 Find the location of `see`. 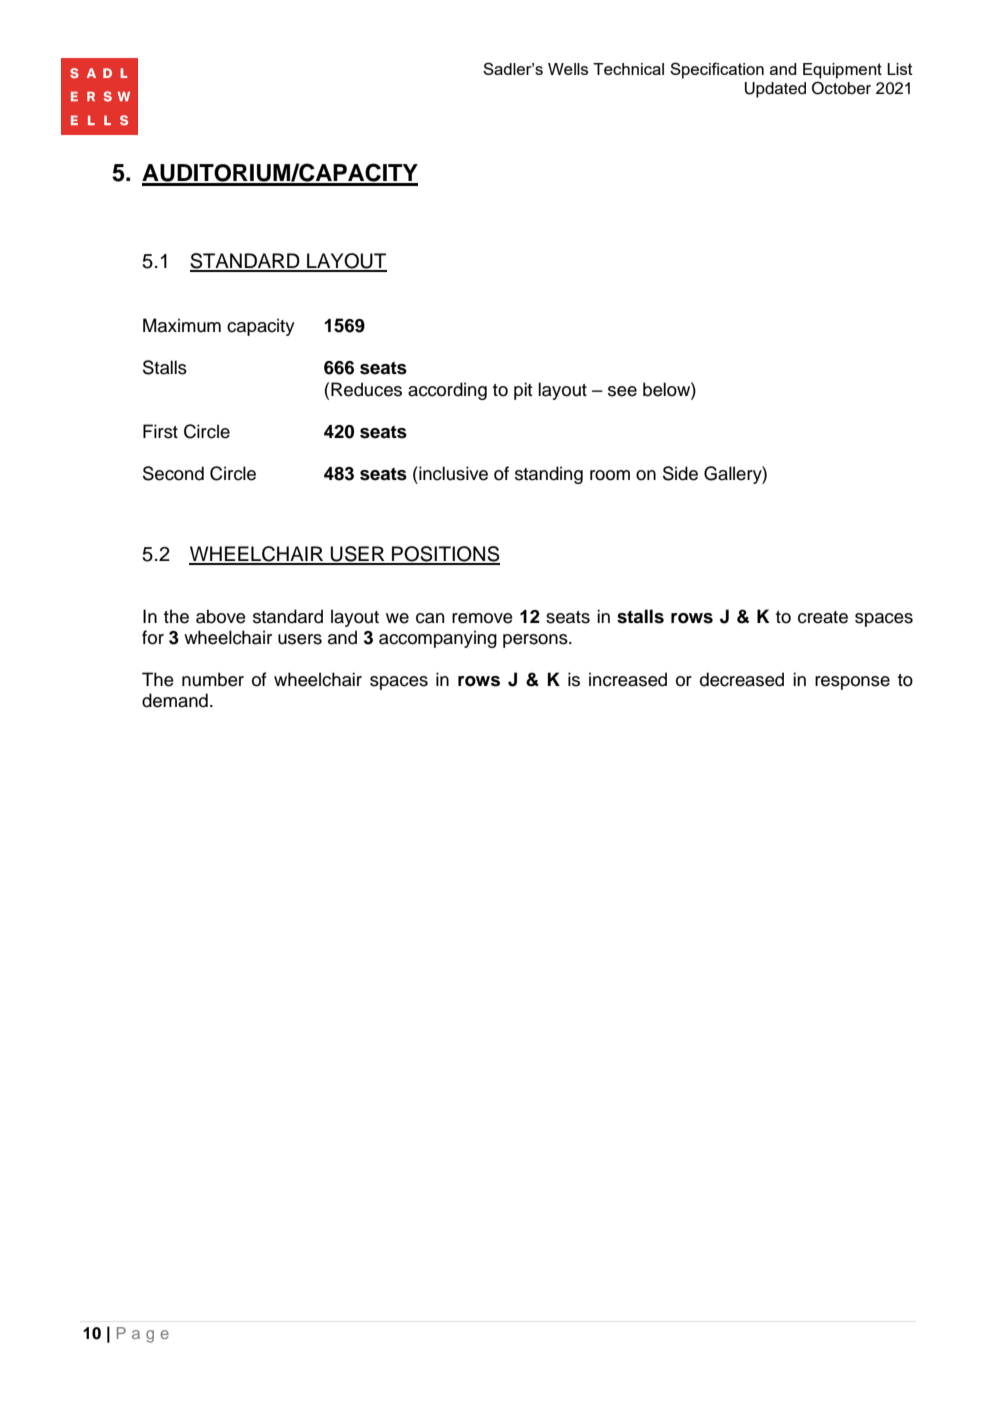

see is located at coordinates (622, 391).
